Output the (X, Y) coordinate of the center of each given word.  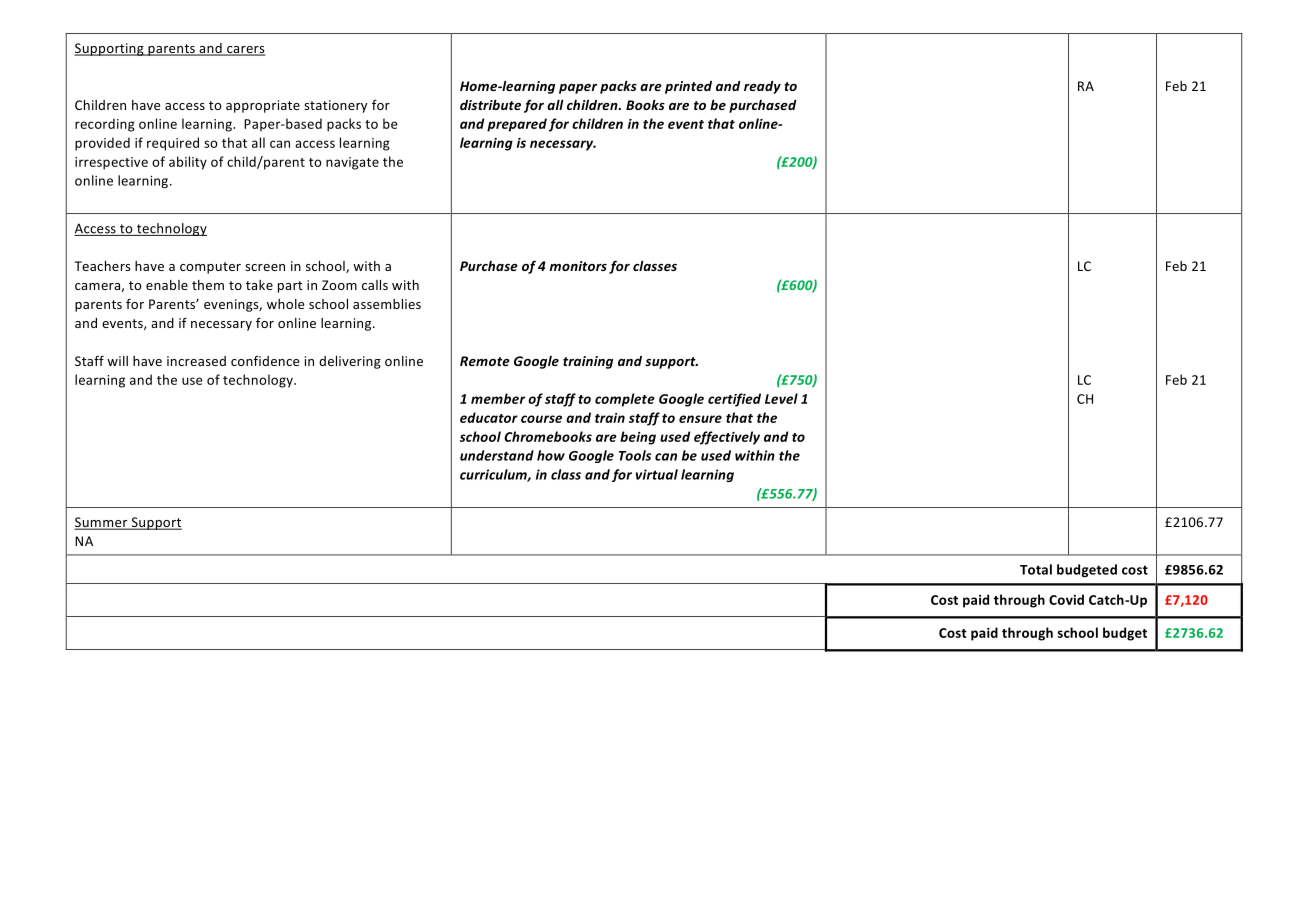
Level (781, 398)
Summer (102, 523)
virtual (657, 474)
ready (762, 87)
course (541, 419)
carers (245, 50)
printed (688, 87)
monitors (578, 266)
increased (196, 361)
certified (734, 400)
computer (210, 268)
